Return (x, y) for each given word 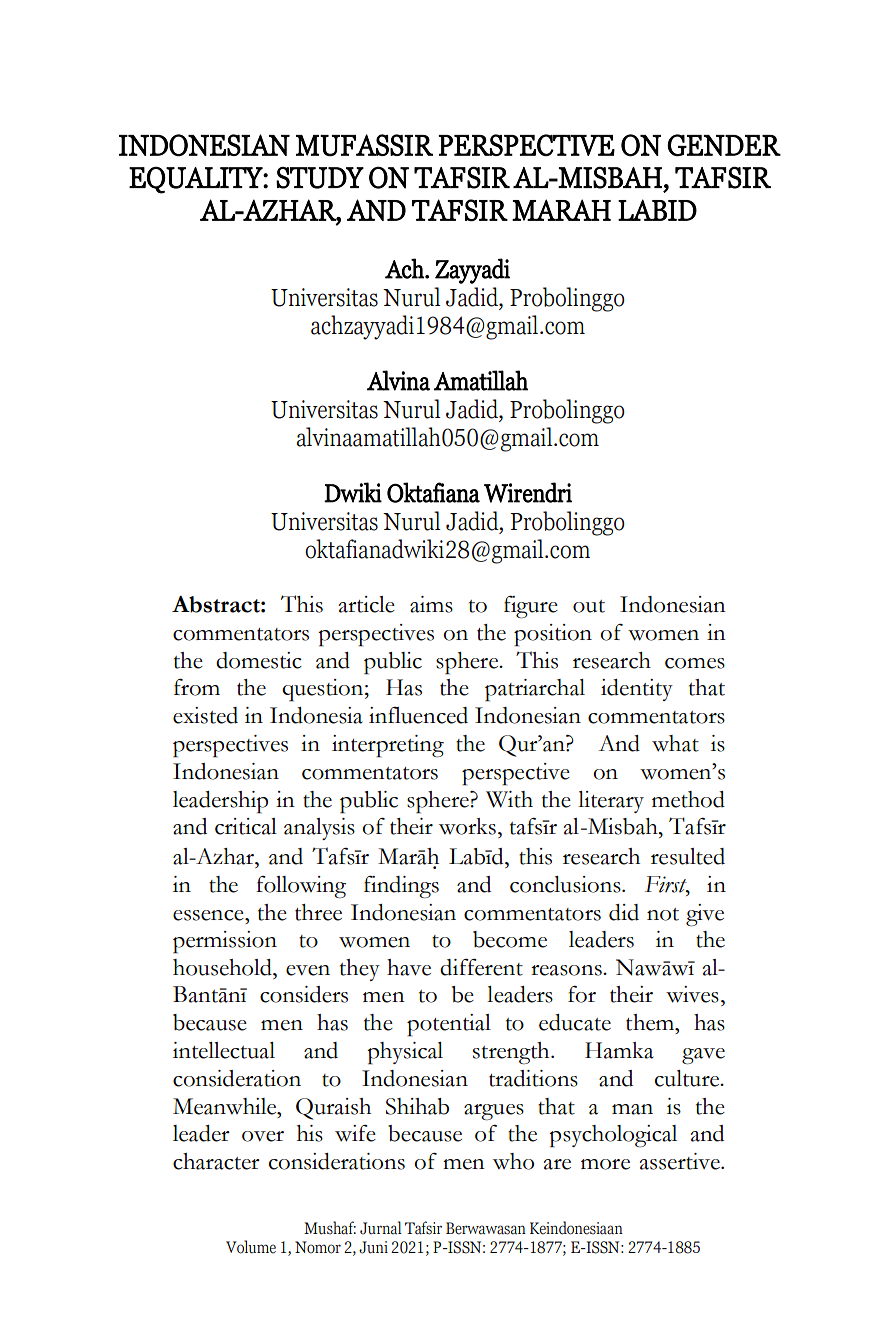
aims (431, 604)
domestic (259, 660)
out (589, 606)
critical (246, 826)
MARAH (561, 210)
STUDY (320, 178)
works (467, 826)
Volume (251, 1247)
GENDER (724, 145)
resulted (688, 856)
